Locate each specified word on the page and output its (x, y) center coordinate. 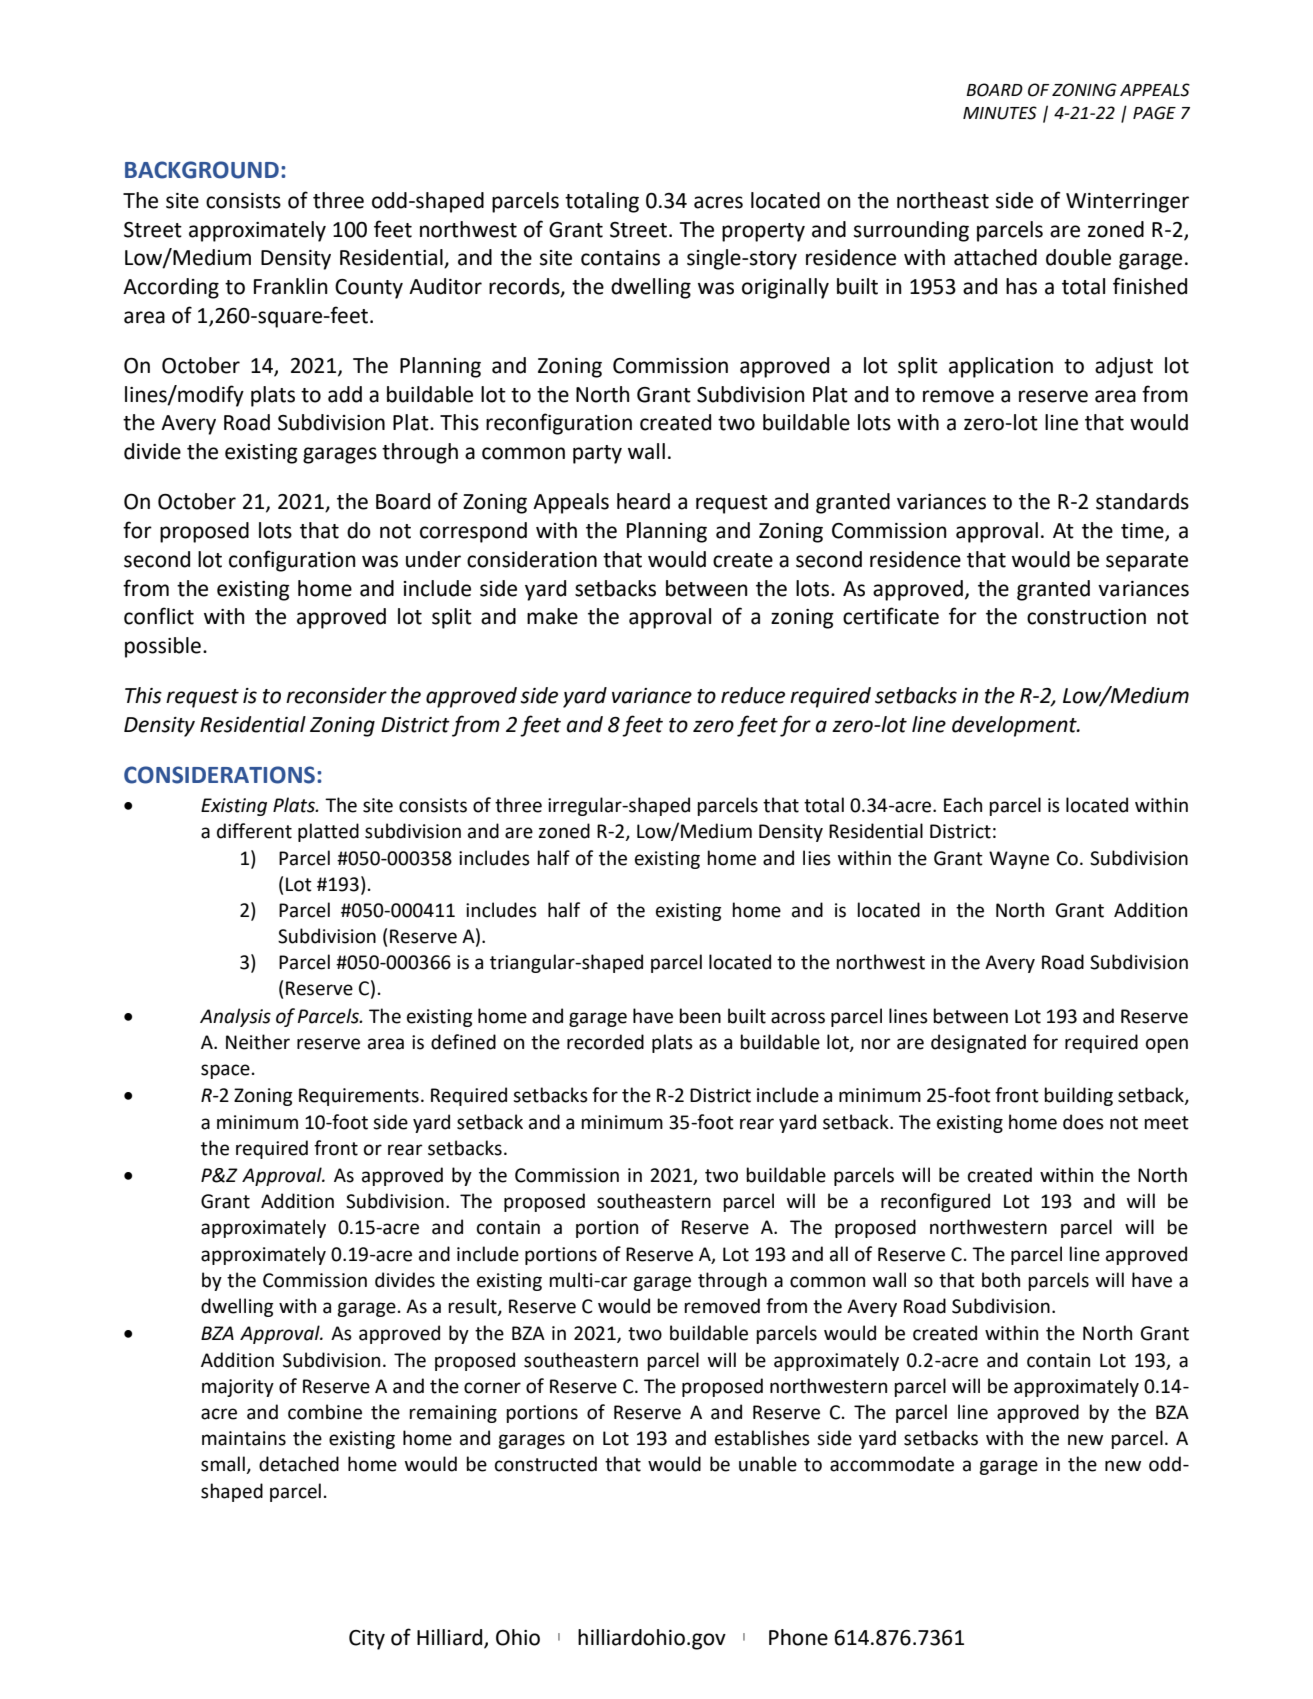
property (763, 232)
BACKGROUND (202, 170)
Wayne (1019, 860)
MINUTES (1000, 113)
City (367, 1640)
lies (817, 858)
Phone (798, 1637)
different (254, 831)
